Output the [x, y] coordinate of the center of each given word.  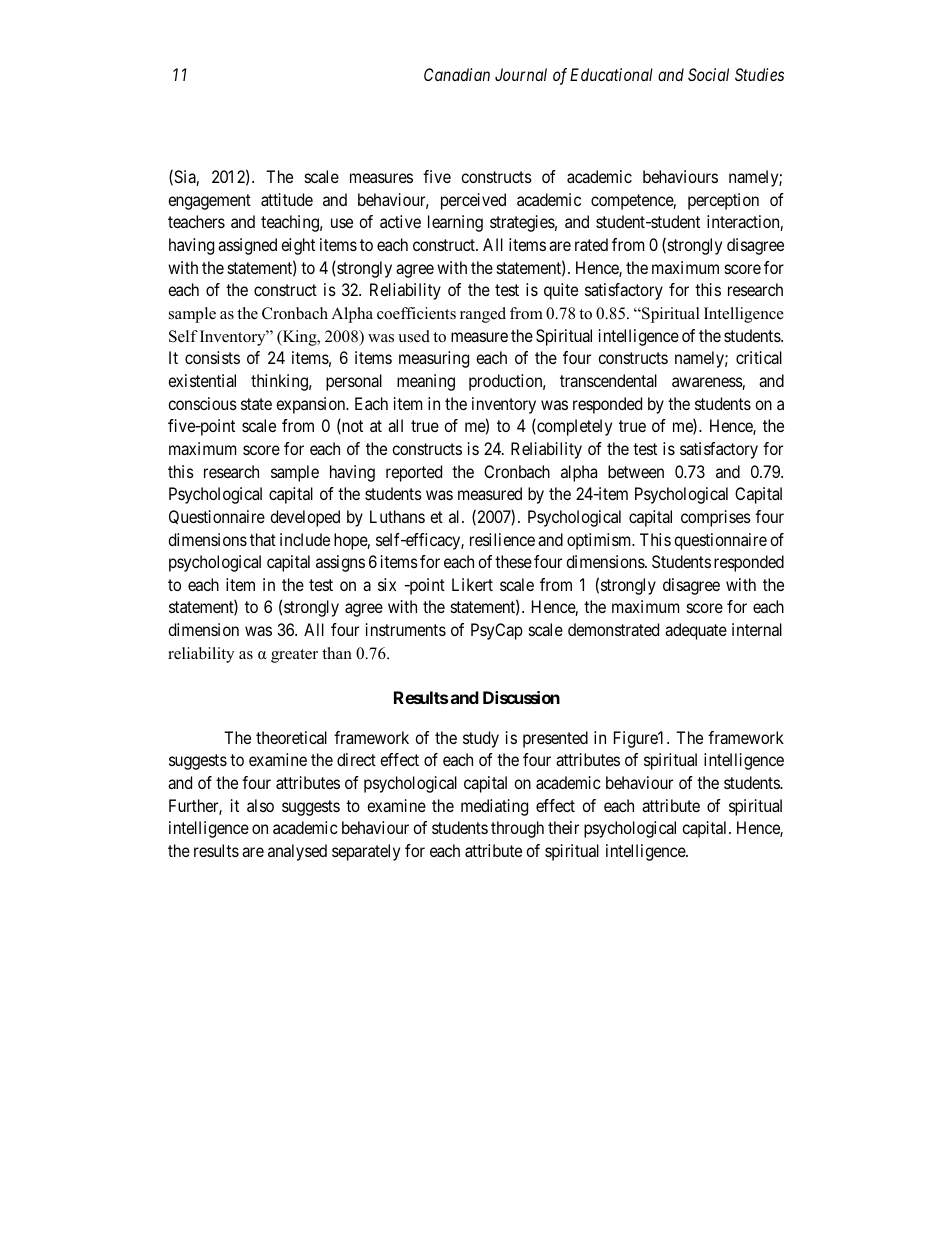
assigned [247, 246]
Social [708, 74]
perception [723, 201]
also [260, 805]
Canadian [457, 74]
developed [305, 518]
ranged [483, 315]
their [563, 827]
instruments [406, 629]
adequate [696, 631]
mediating [494, 807]
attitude [287, 199]
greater [294, 656]
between [636, 471]
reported [414, 473]
